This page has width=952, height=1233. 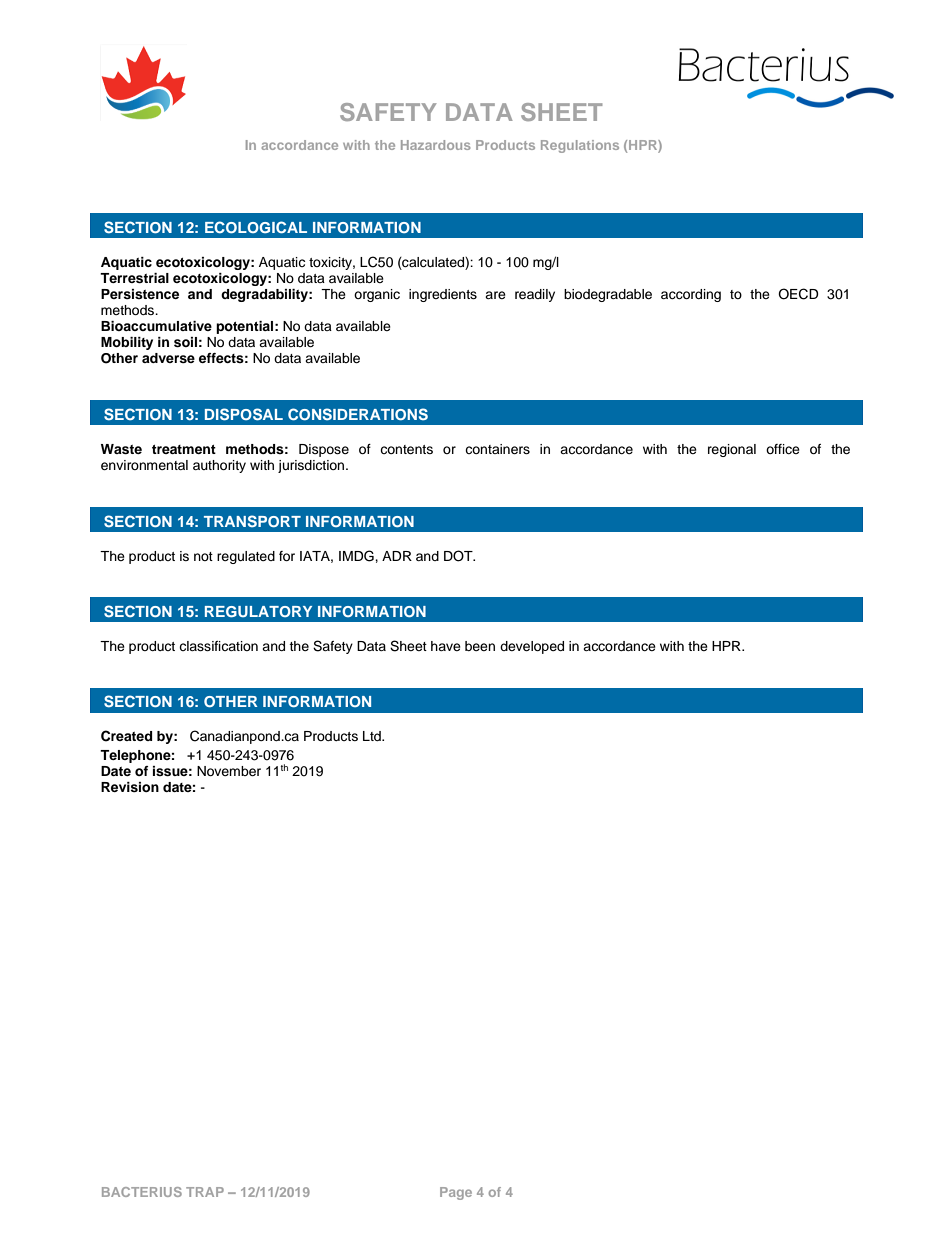 I want to click on developed, so click(x=532, y=647).
